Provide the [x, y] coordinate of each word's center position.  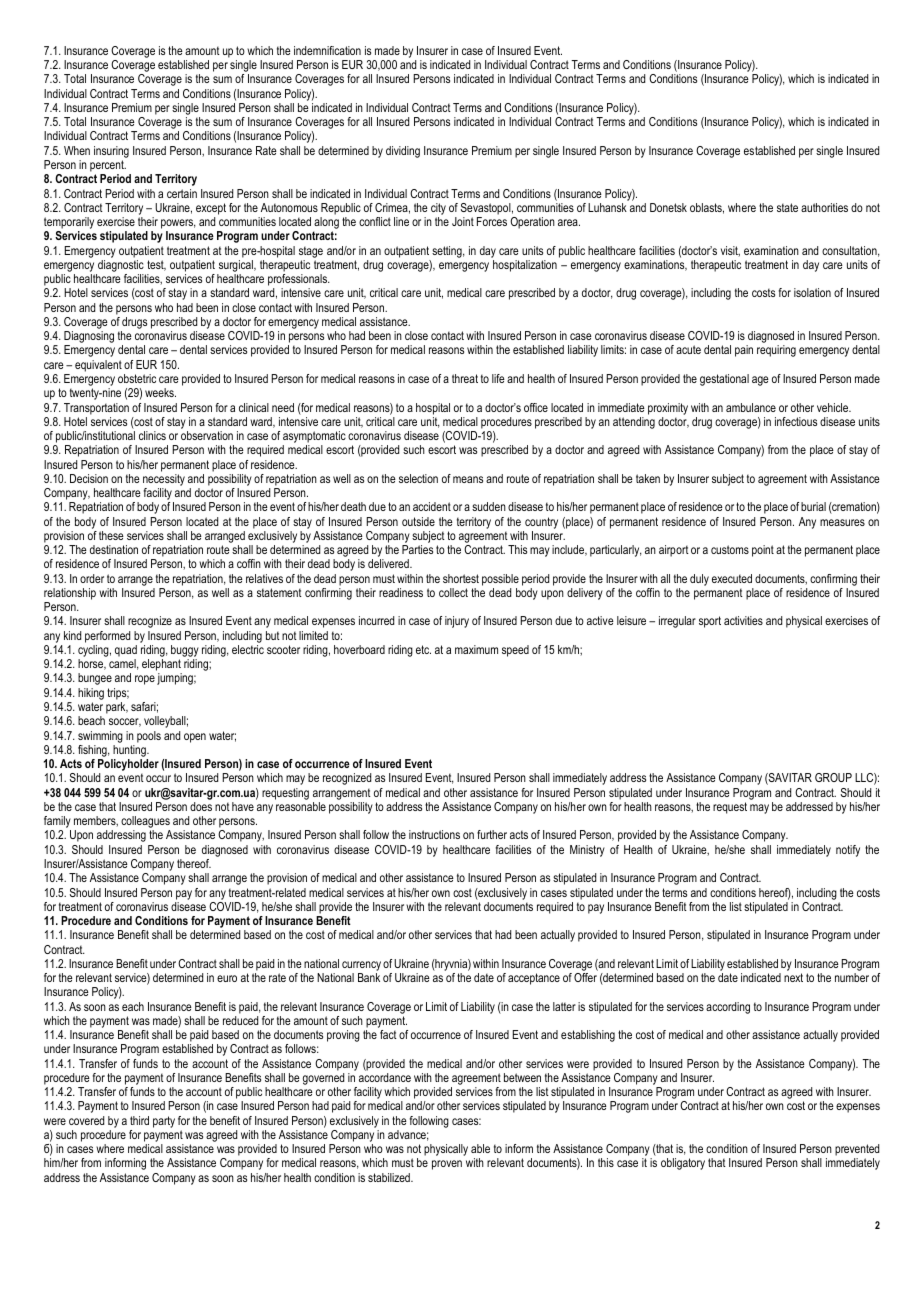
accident [432, 506]
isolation [812, 292]
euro [227, 978]
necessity [164, 480]
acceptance [534, 979]
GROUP [833, 777]
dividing [403, 152]
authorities [824, 207]
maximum [476, 649]
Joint [463, 221]
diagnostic [121, 267]
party [164, 1122]
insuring [111, 152]
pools [149, 737]
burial [813, 506]
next [793, 977]
